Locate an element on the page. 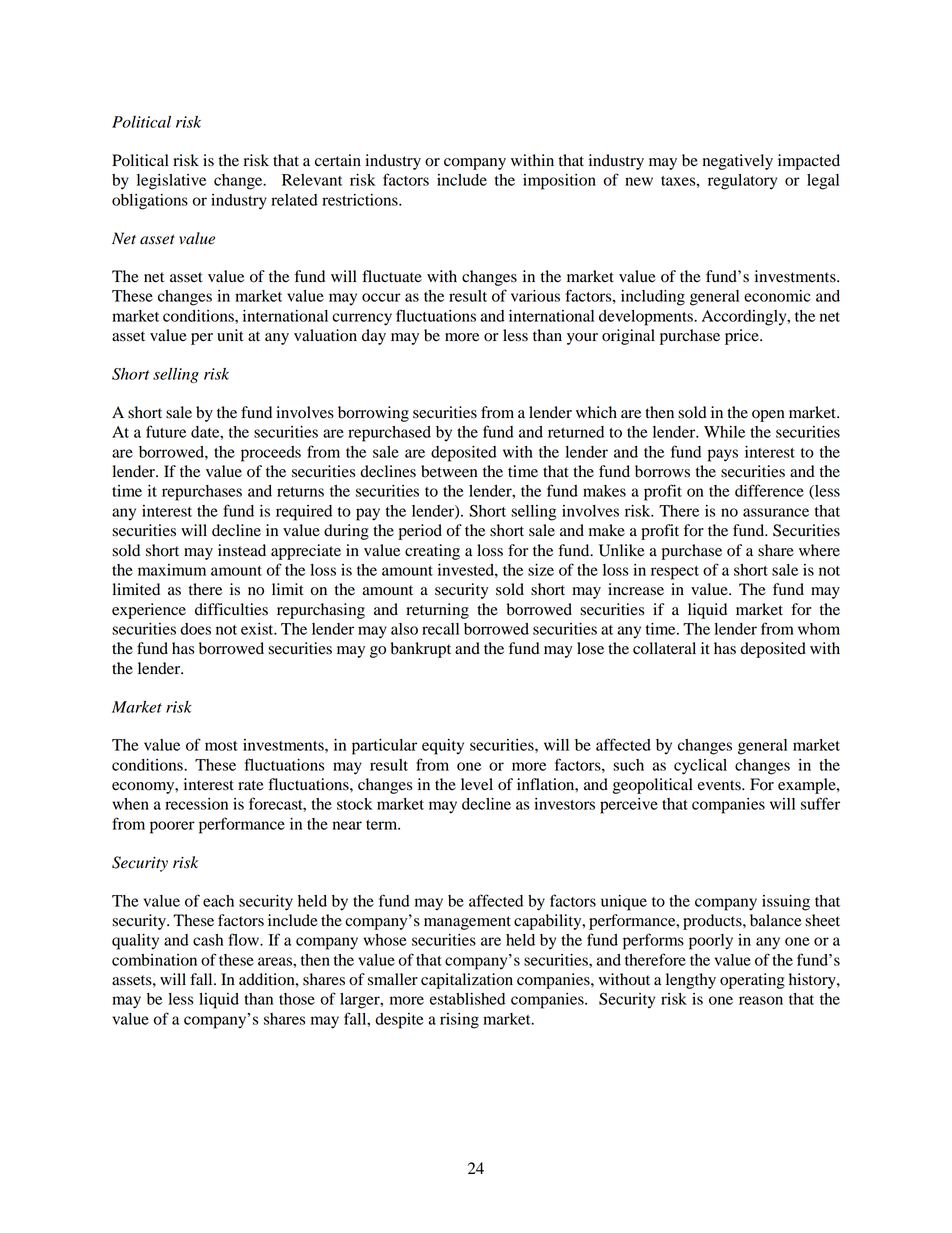  established is located at coordinates (467, 999).
